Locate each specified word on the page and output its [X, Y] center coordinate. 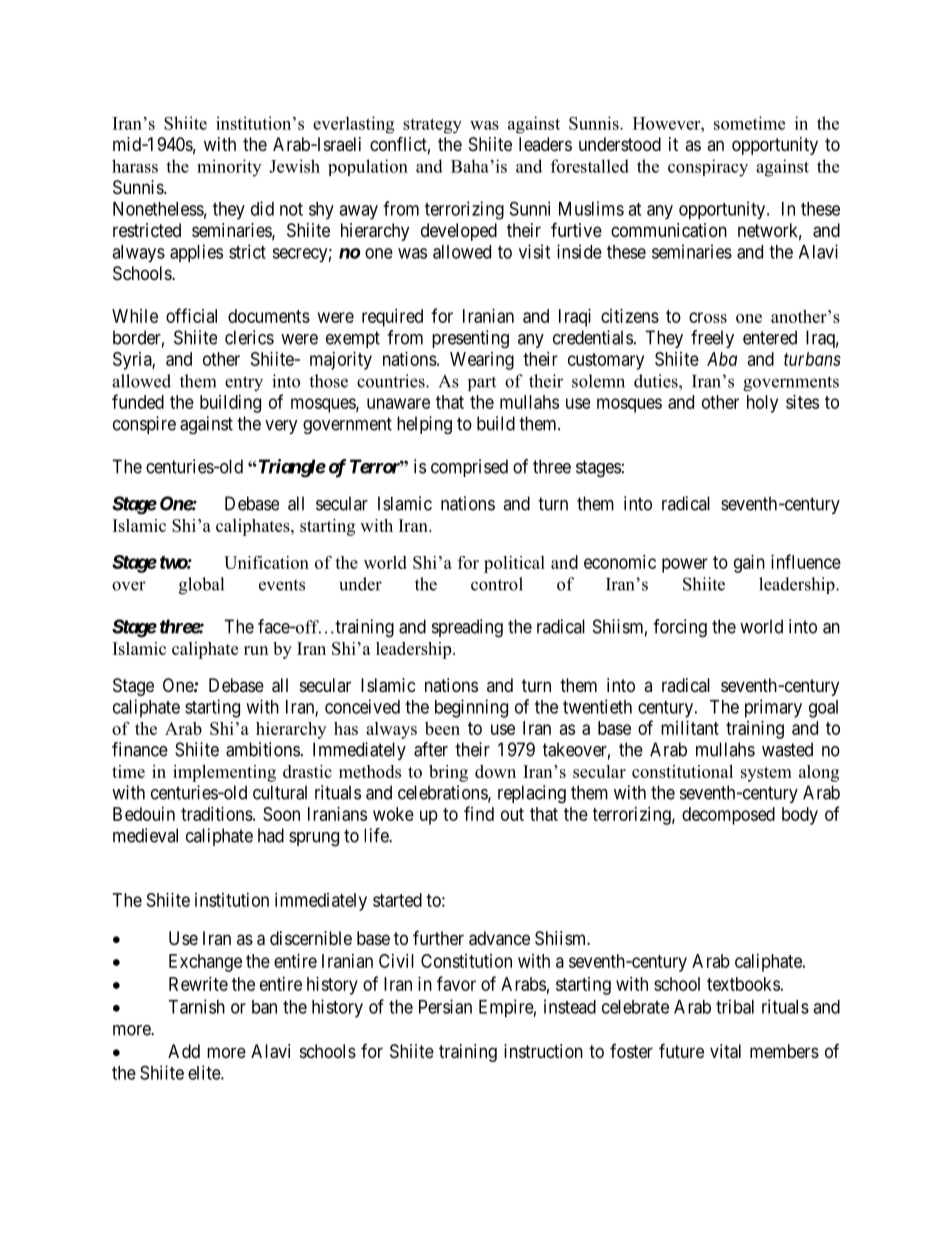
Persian [445, 1006]
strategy [432, 126]
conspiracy [708, 168]
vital [725, 1051]
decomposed [728, 816]
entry [244, 383]
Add [184, 1051]
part [482, 383]
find [479, 813]
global [201, 586]
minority [229, 168]
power [685, 565]
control [497, 584]
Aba [722, 359]
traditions [217, 814]
